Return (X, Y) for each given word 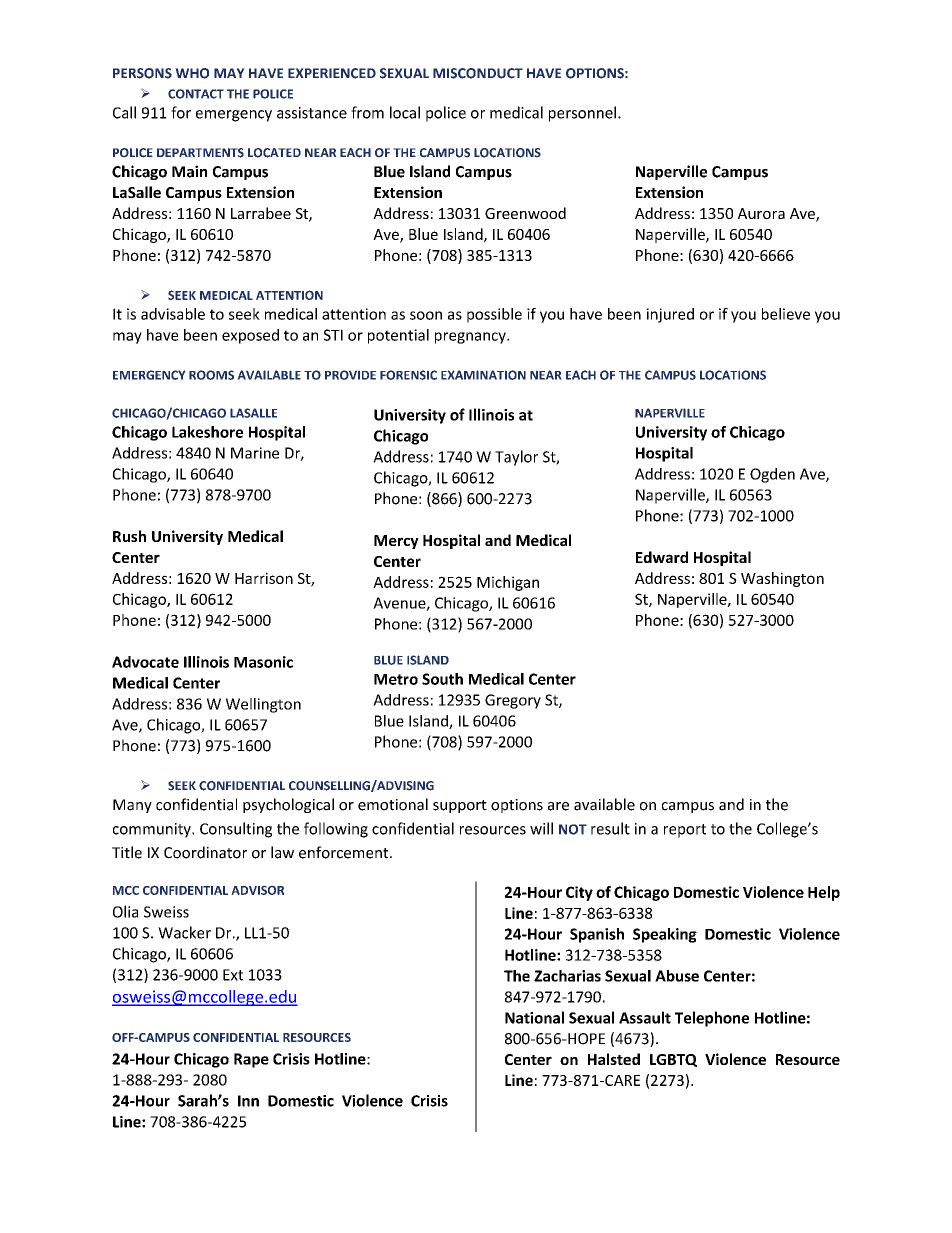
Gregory (513, 701)
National (534, 1017)
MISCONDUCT (478, 73)
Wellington (263, 705)
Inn (248, 1101)
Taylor (516, 458)
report (685, 831)
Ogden (772, 475)
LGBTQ (673, 1060)
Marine (255, 453)
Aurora (761, 213)
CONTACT (196, 94)
